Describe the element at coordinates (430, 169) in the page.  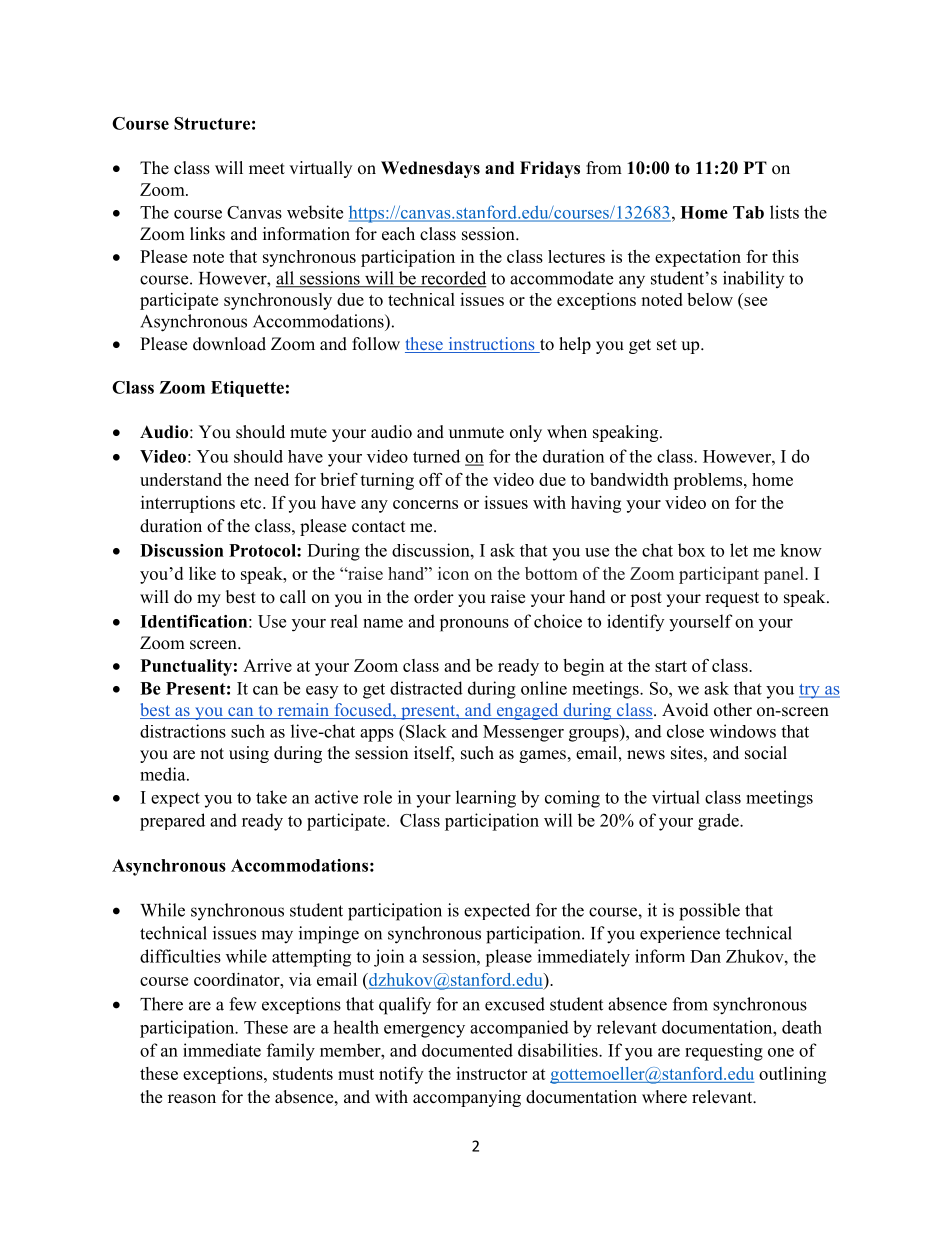
I see `Wednesdays` at that location.
